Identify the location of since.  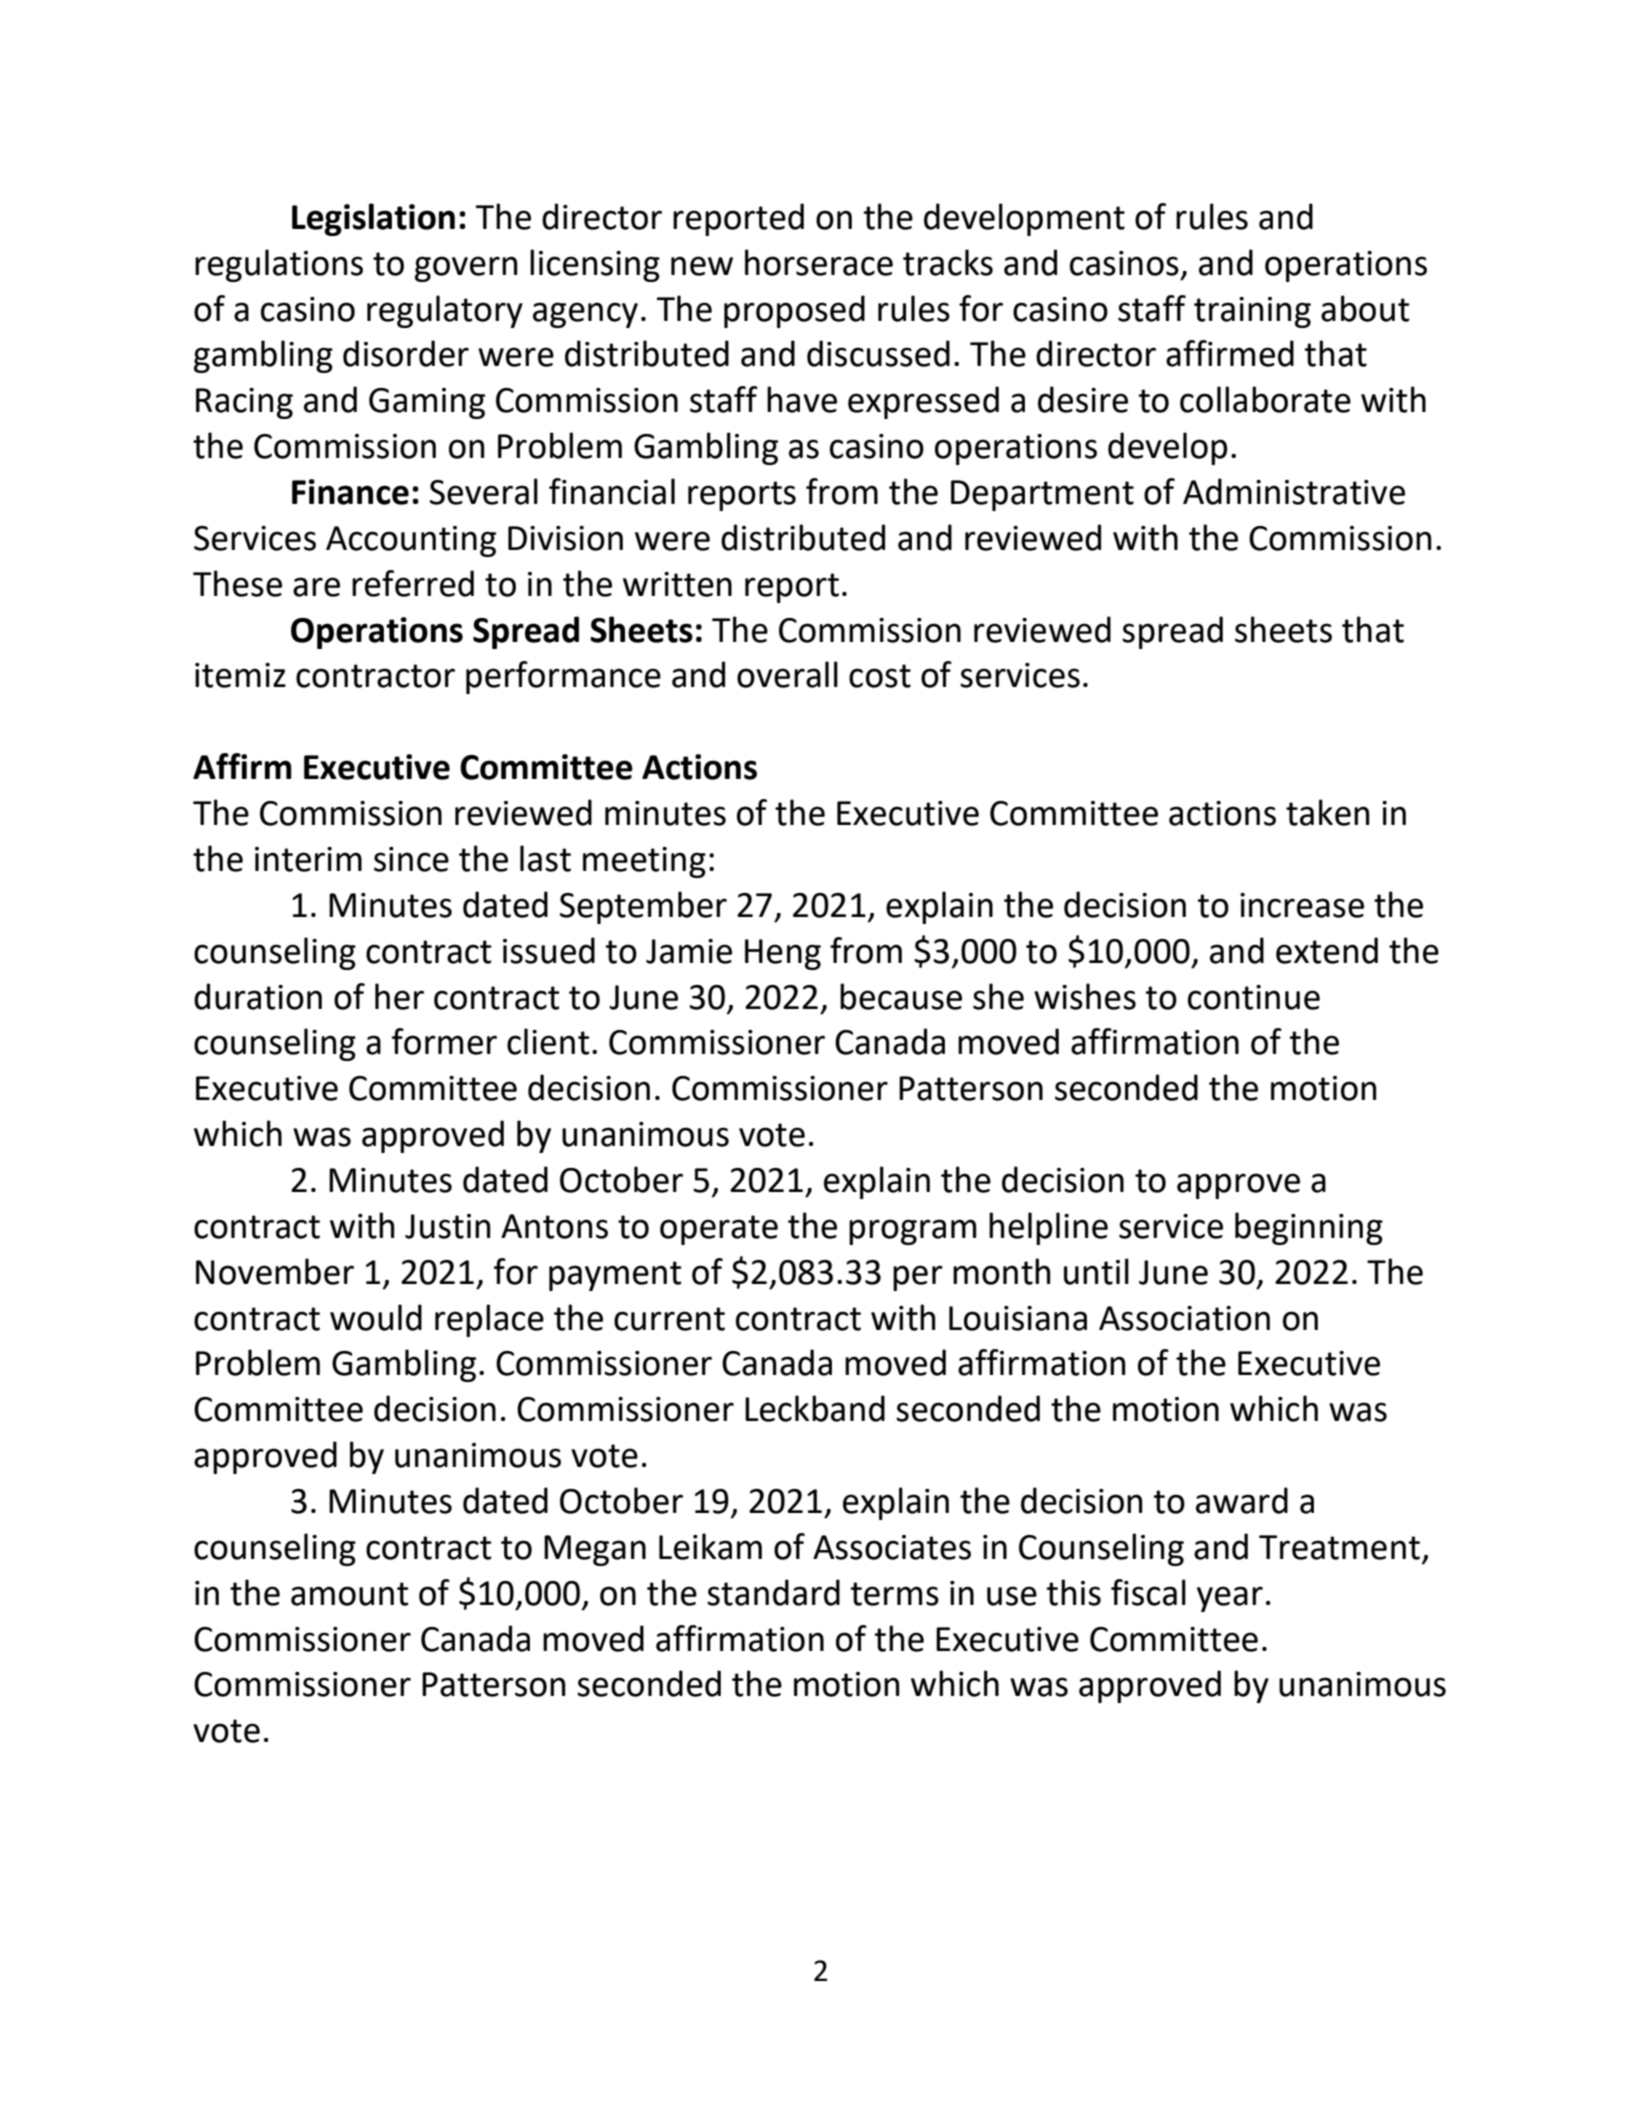
(411, 859).
